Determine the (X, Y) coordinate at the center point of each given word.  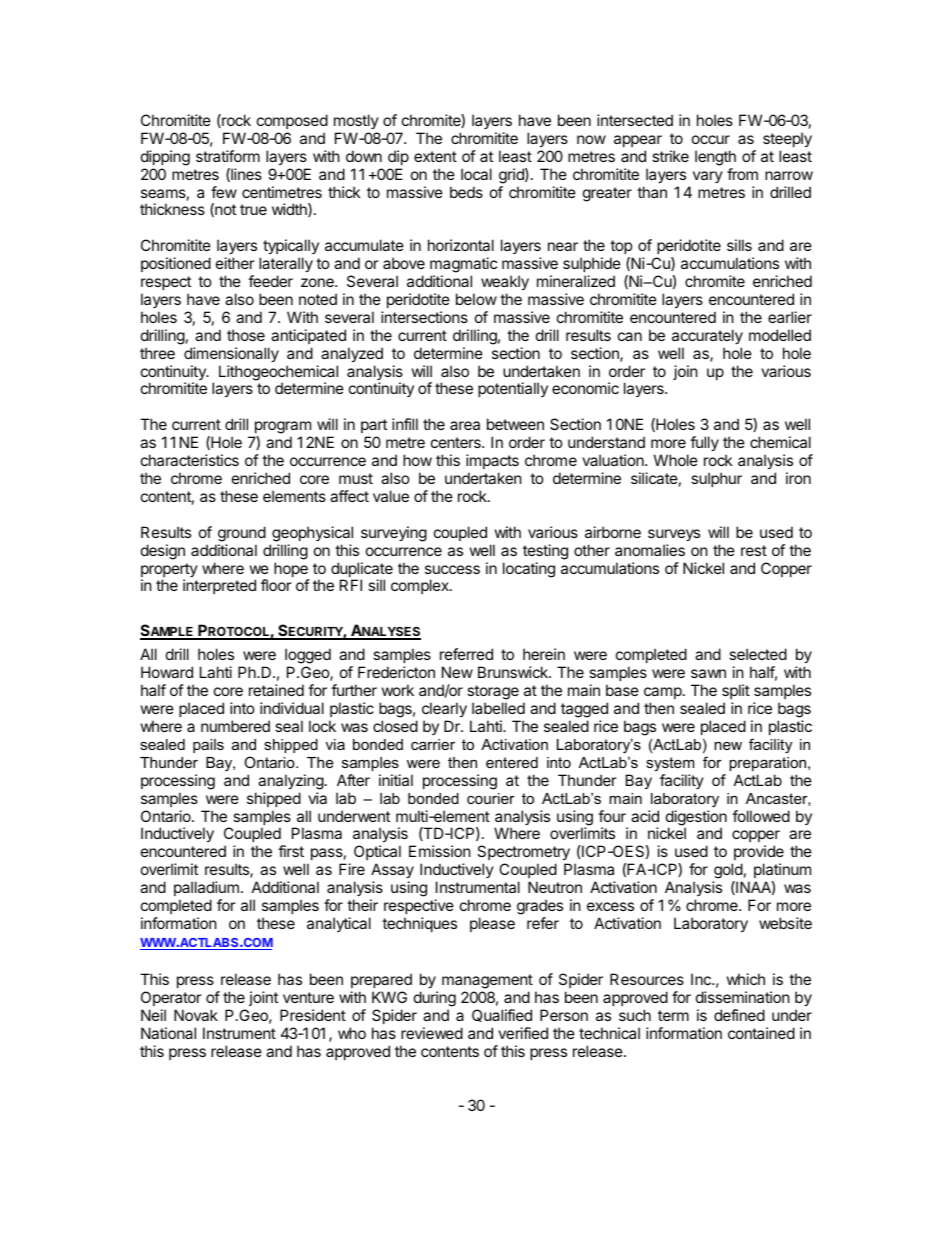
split (736, 691)
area (465, 425)
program (281, 429)
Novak (196, 1015)
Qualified (502, 1015)
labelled (498, 708)
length (715, 158)
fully (704, 443)
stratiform (228, 156)
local (476, 174)
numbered (235, 726)
